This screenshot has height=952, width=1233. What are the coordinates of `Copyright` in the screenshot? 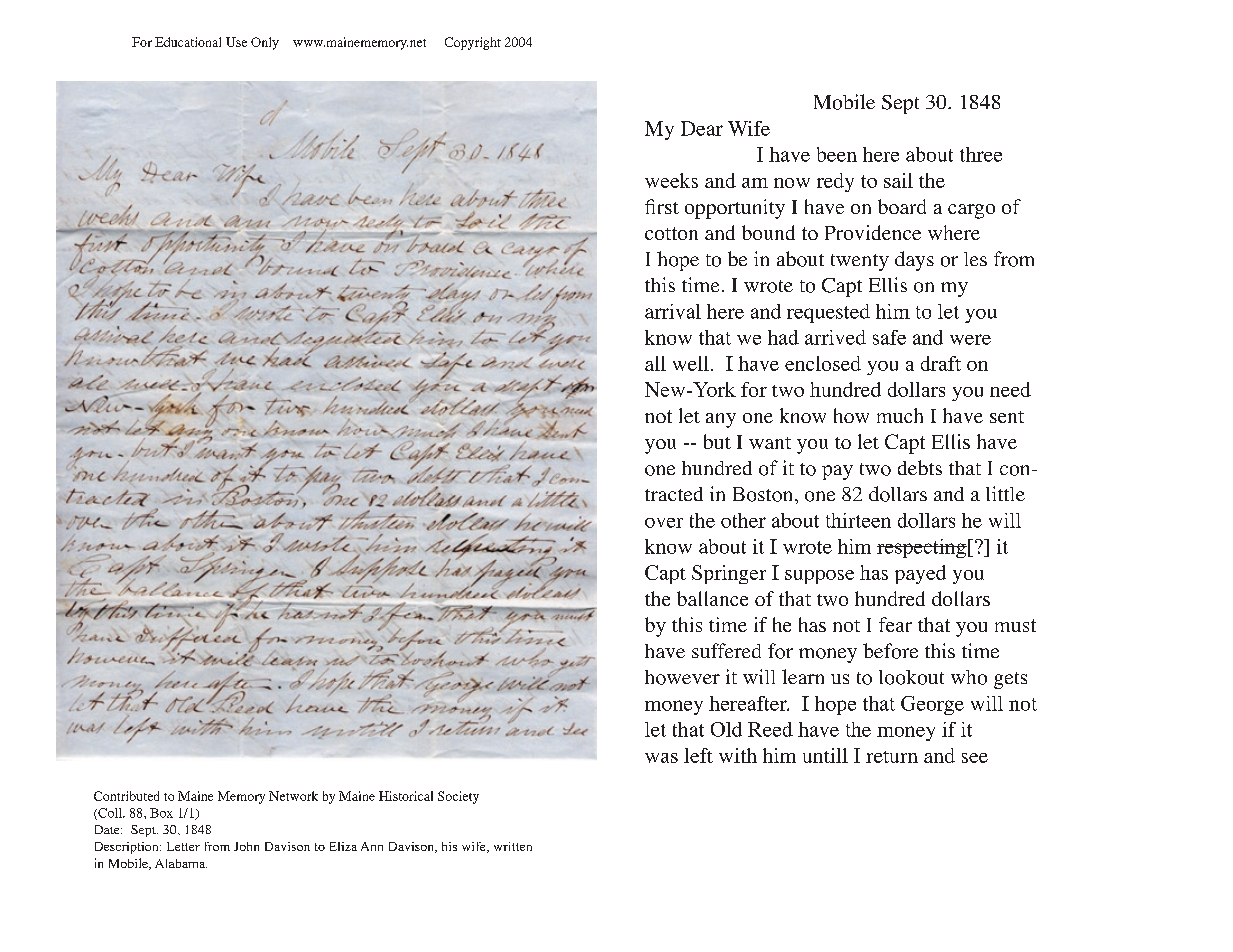 It's located at (473, 43).
